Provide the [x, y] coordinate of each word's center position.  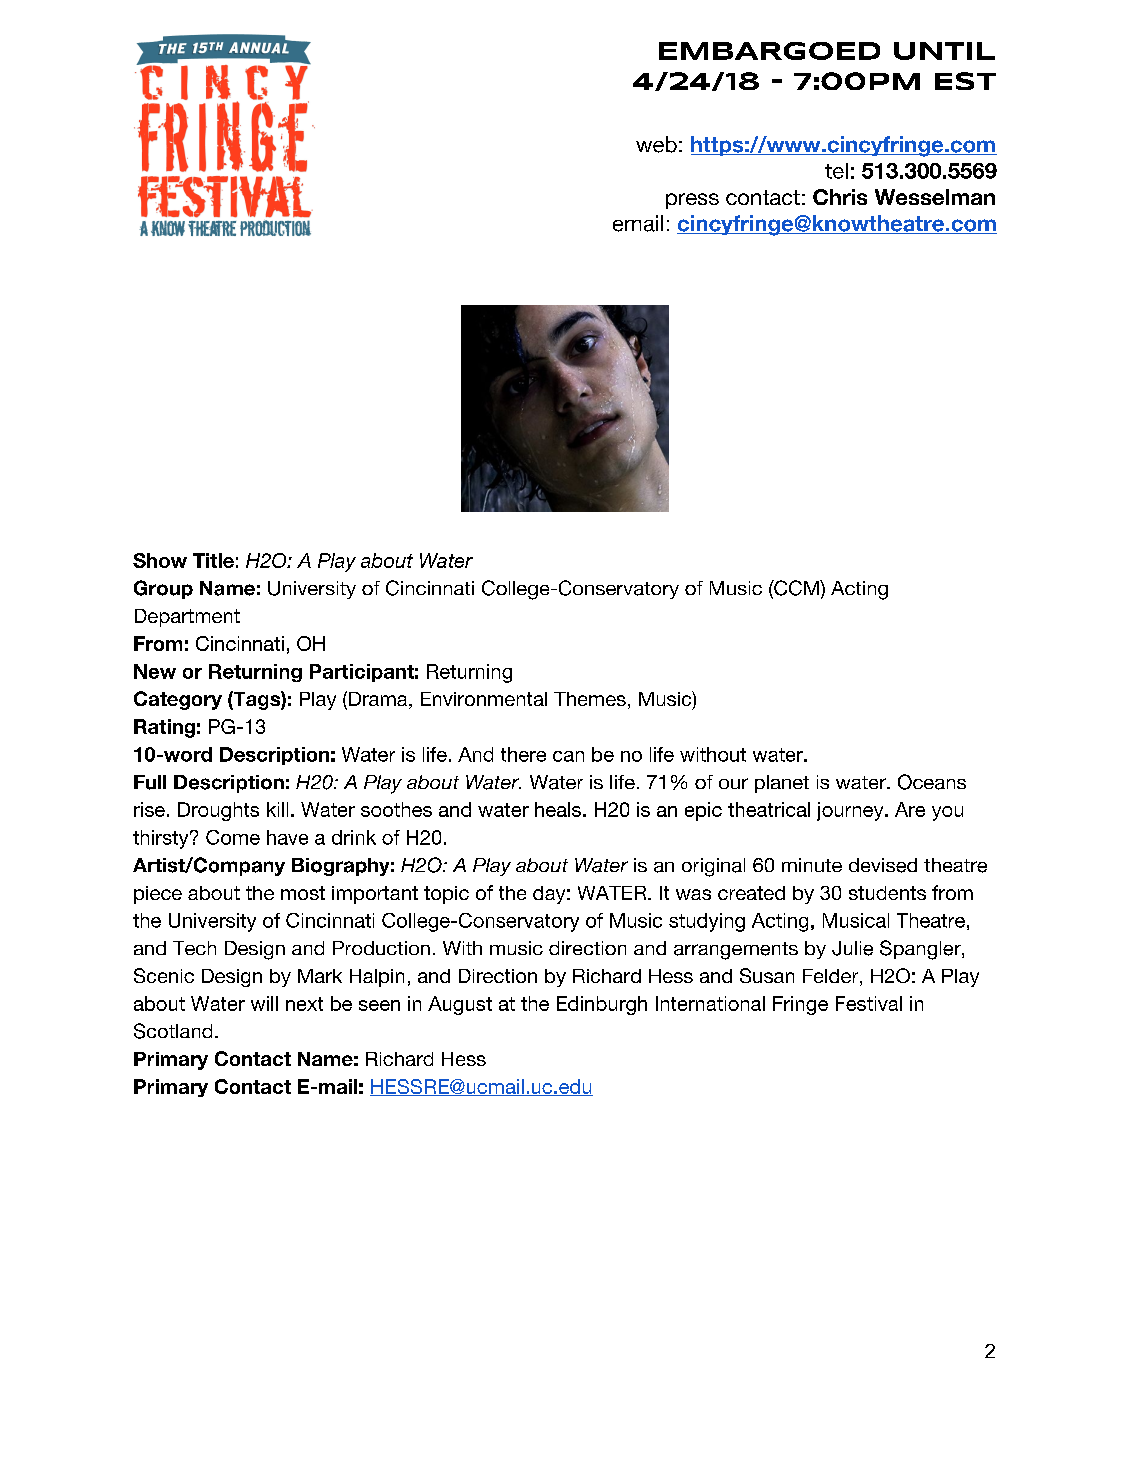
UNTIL [944, 51]
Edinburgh [602, 1005]
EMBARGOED [769, 51]
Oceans [932, 782]
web [656, 144]
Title [213, 560]
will [264, 1003]
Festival [869, 1003]
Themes [590, 699]
